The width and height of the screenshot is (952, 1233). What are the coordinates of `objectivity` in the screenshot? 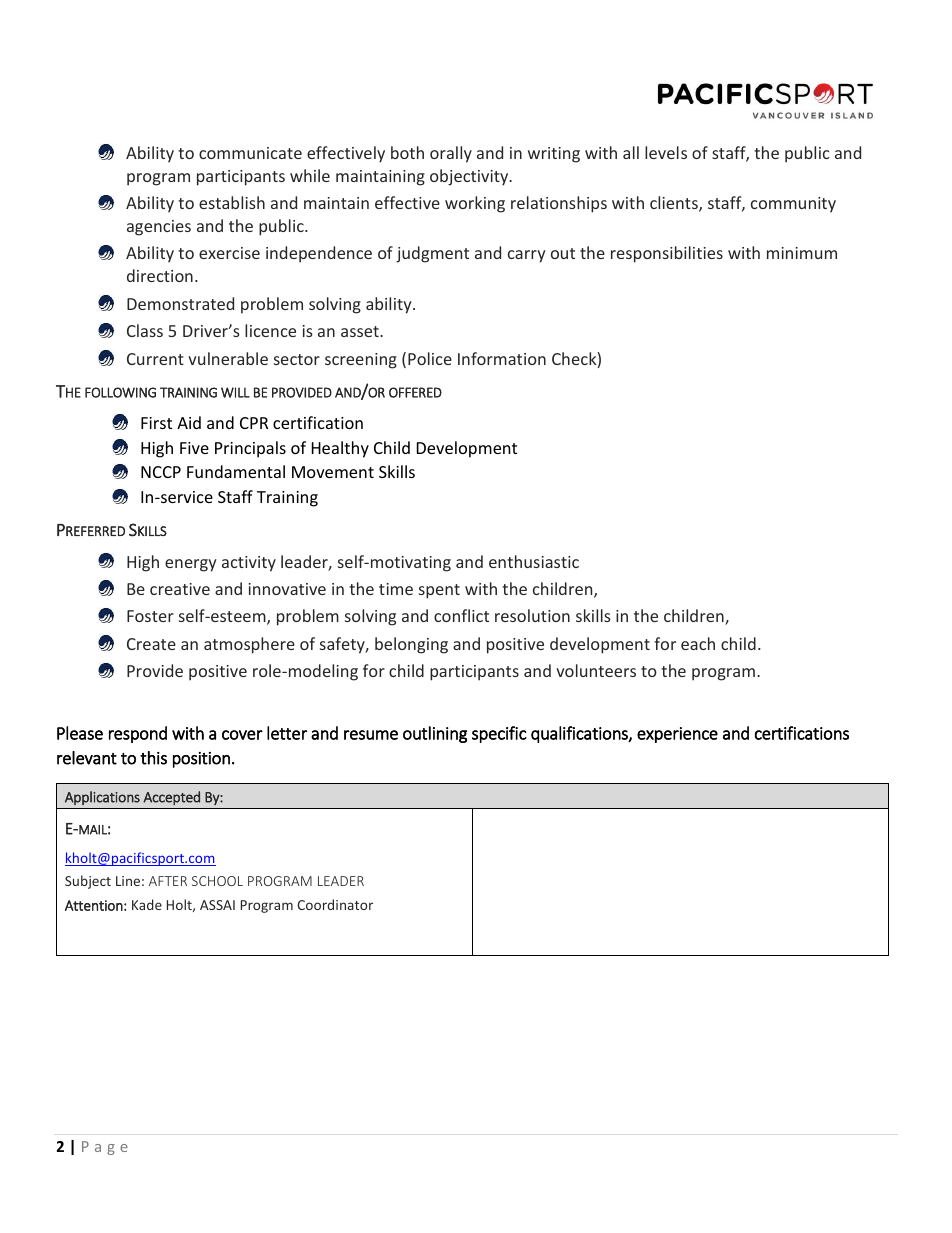 It's located at (470, 177).
